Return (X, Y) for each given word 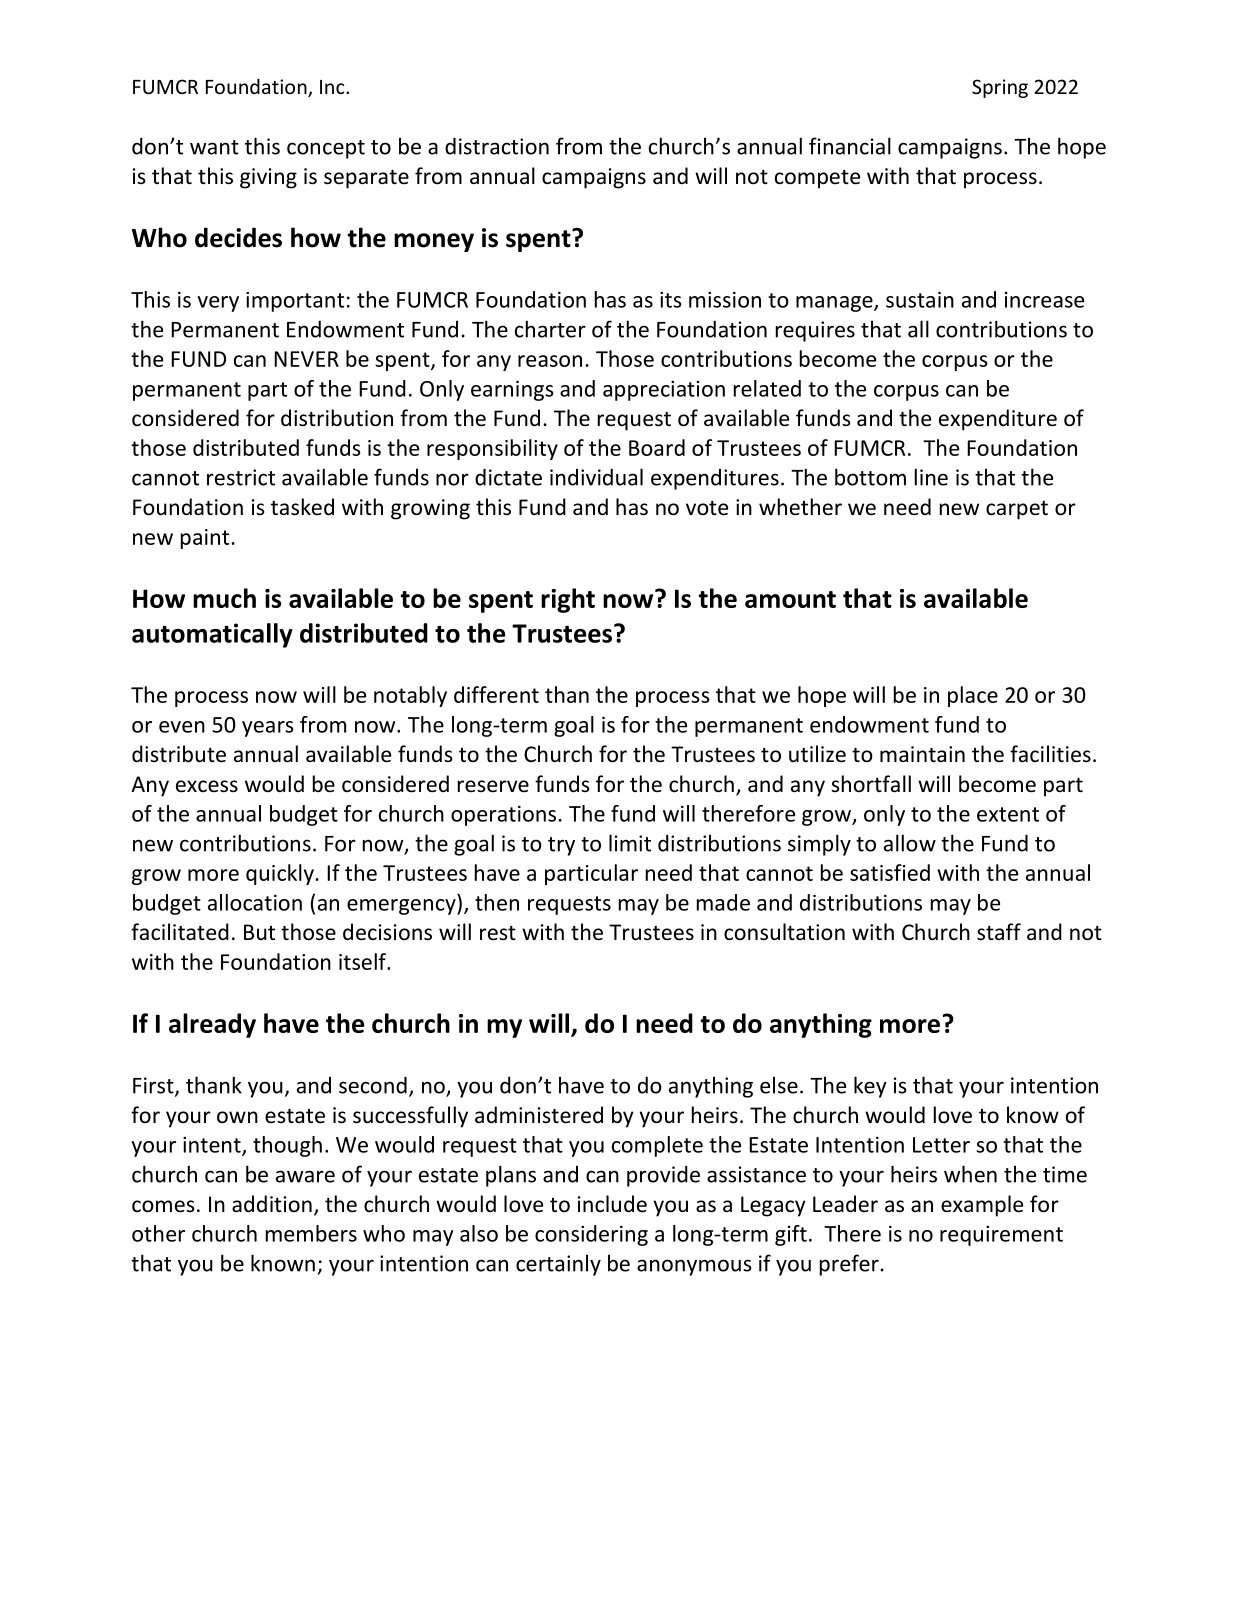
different (496, 694)
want (214, 147)
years (268, 729)
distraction (497, 146)
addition (272, 1204)
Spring (1000, 88)
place (973, 696)
